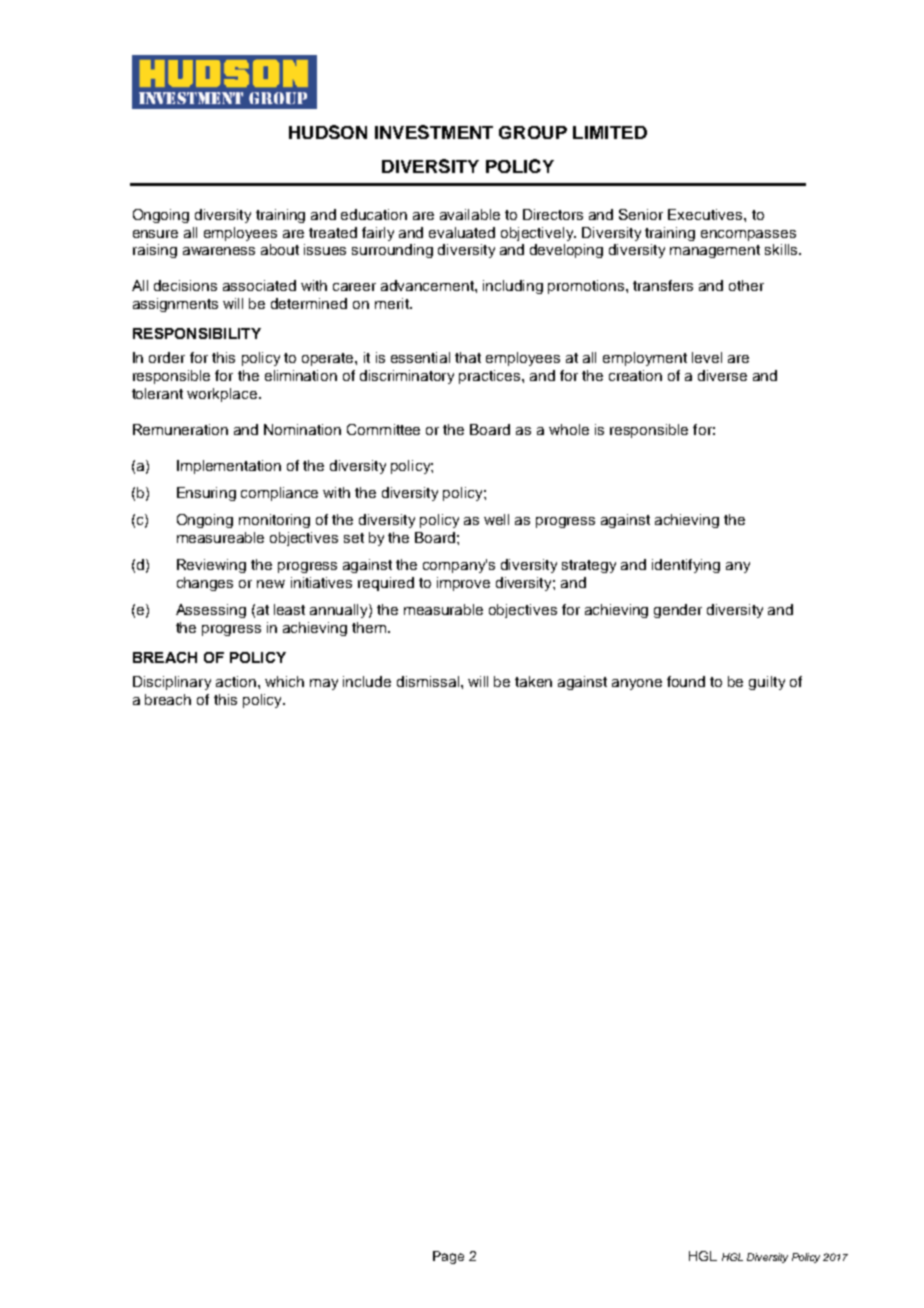 Image resolution: width=924 pixels, height=1308 pixels. I want to click on found, so click(686, 681).
